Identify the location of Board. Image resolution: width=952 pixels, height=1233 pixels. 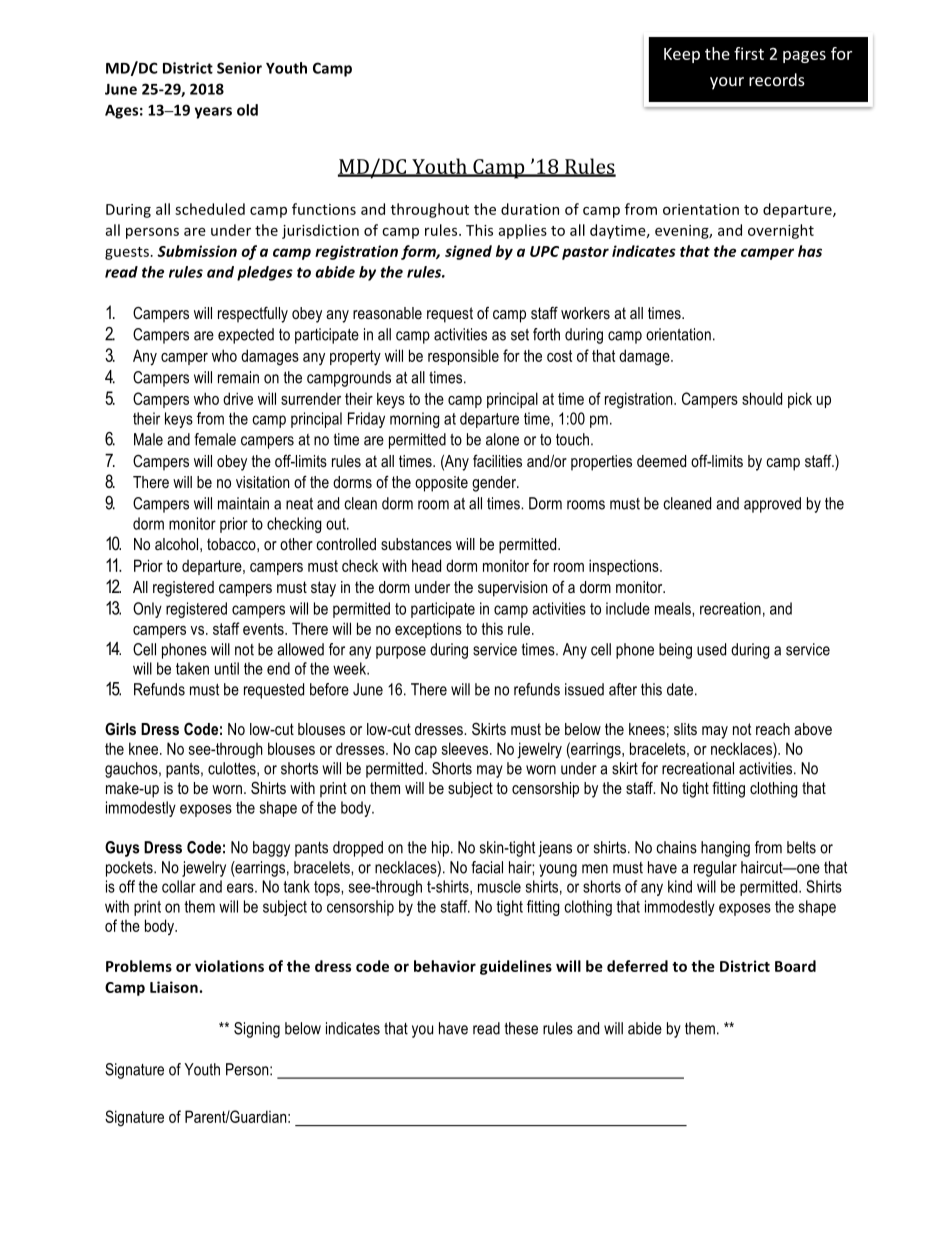
(795, 966).
